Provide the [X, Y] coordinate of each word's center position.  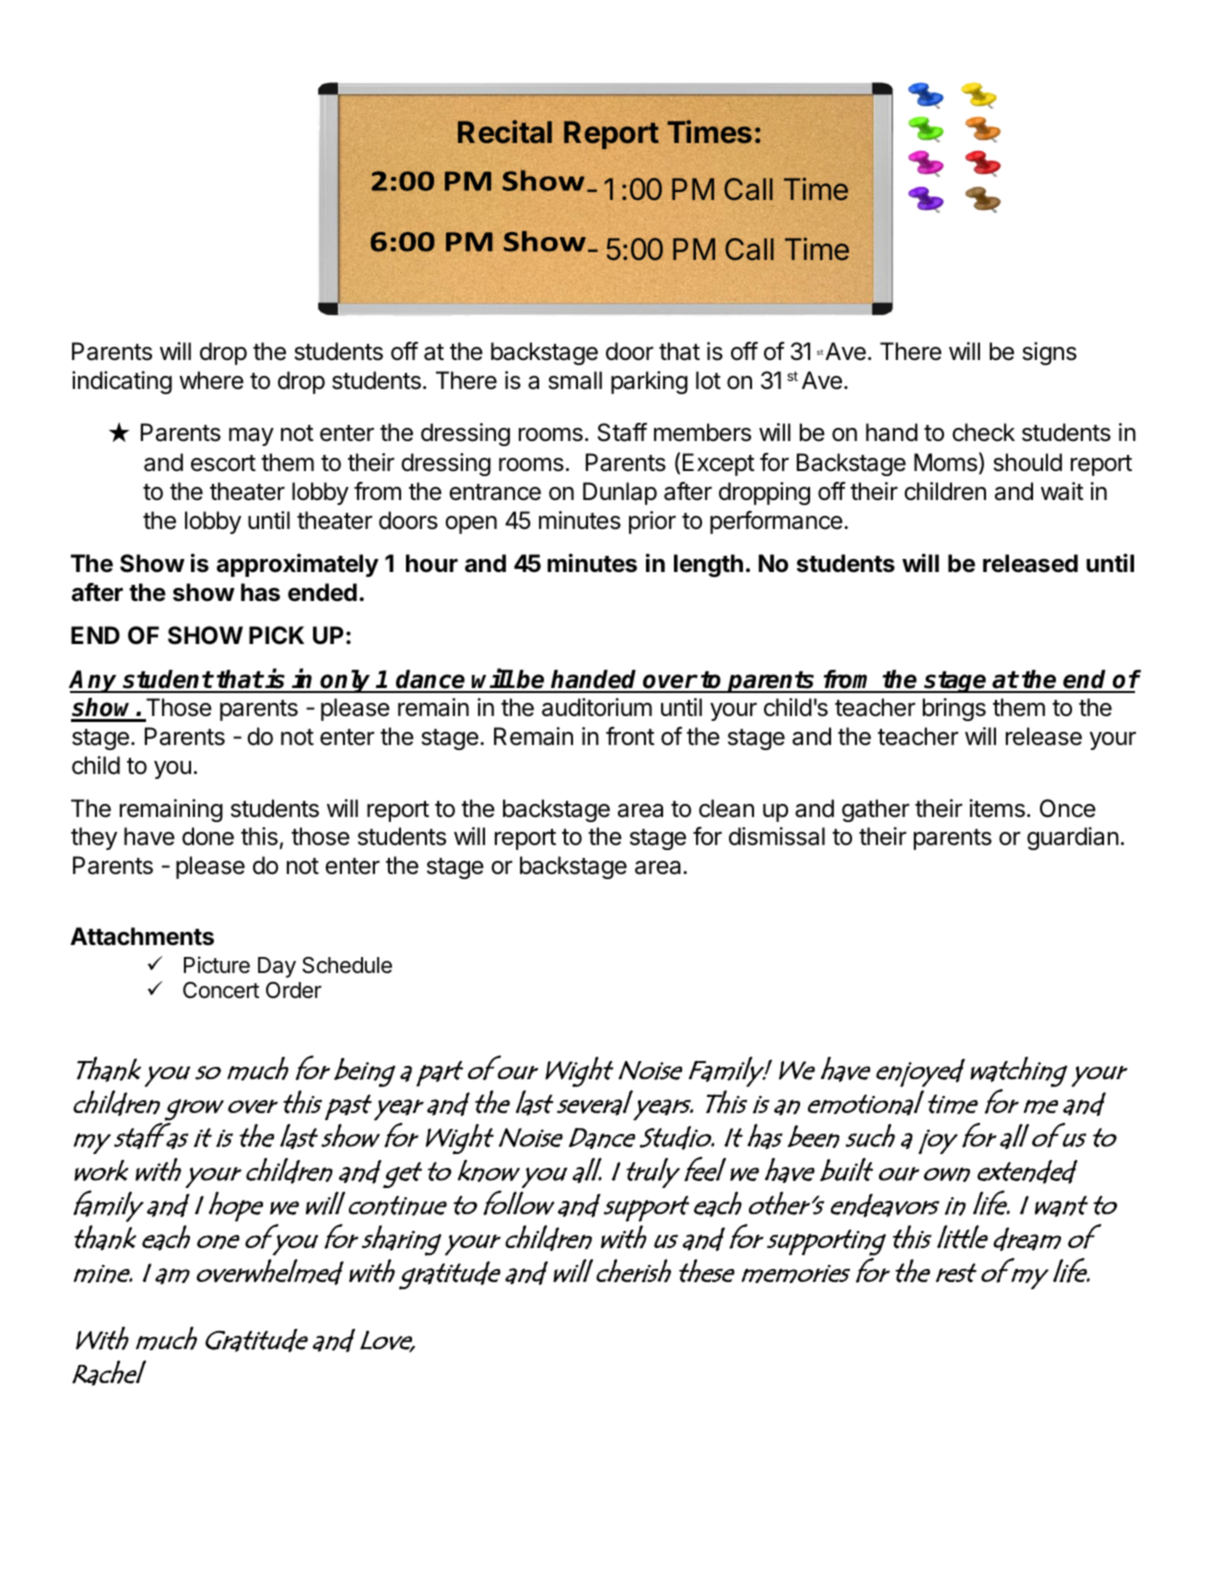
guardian [1073, 838]
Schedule [347, 965]
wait [1062, 491]
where [211, 380]
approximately [298, 565]
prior [652, 522]
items [997, 808]
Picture [217, 965]
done [208, 836]
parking [649, 382]
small [575, 380]
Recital [505, 132]
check [983, 432]
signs [1049, 353]
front [630, 736]
